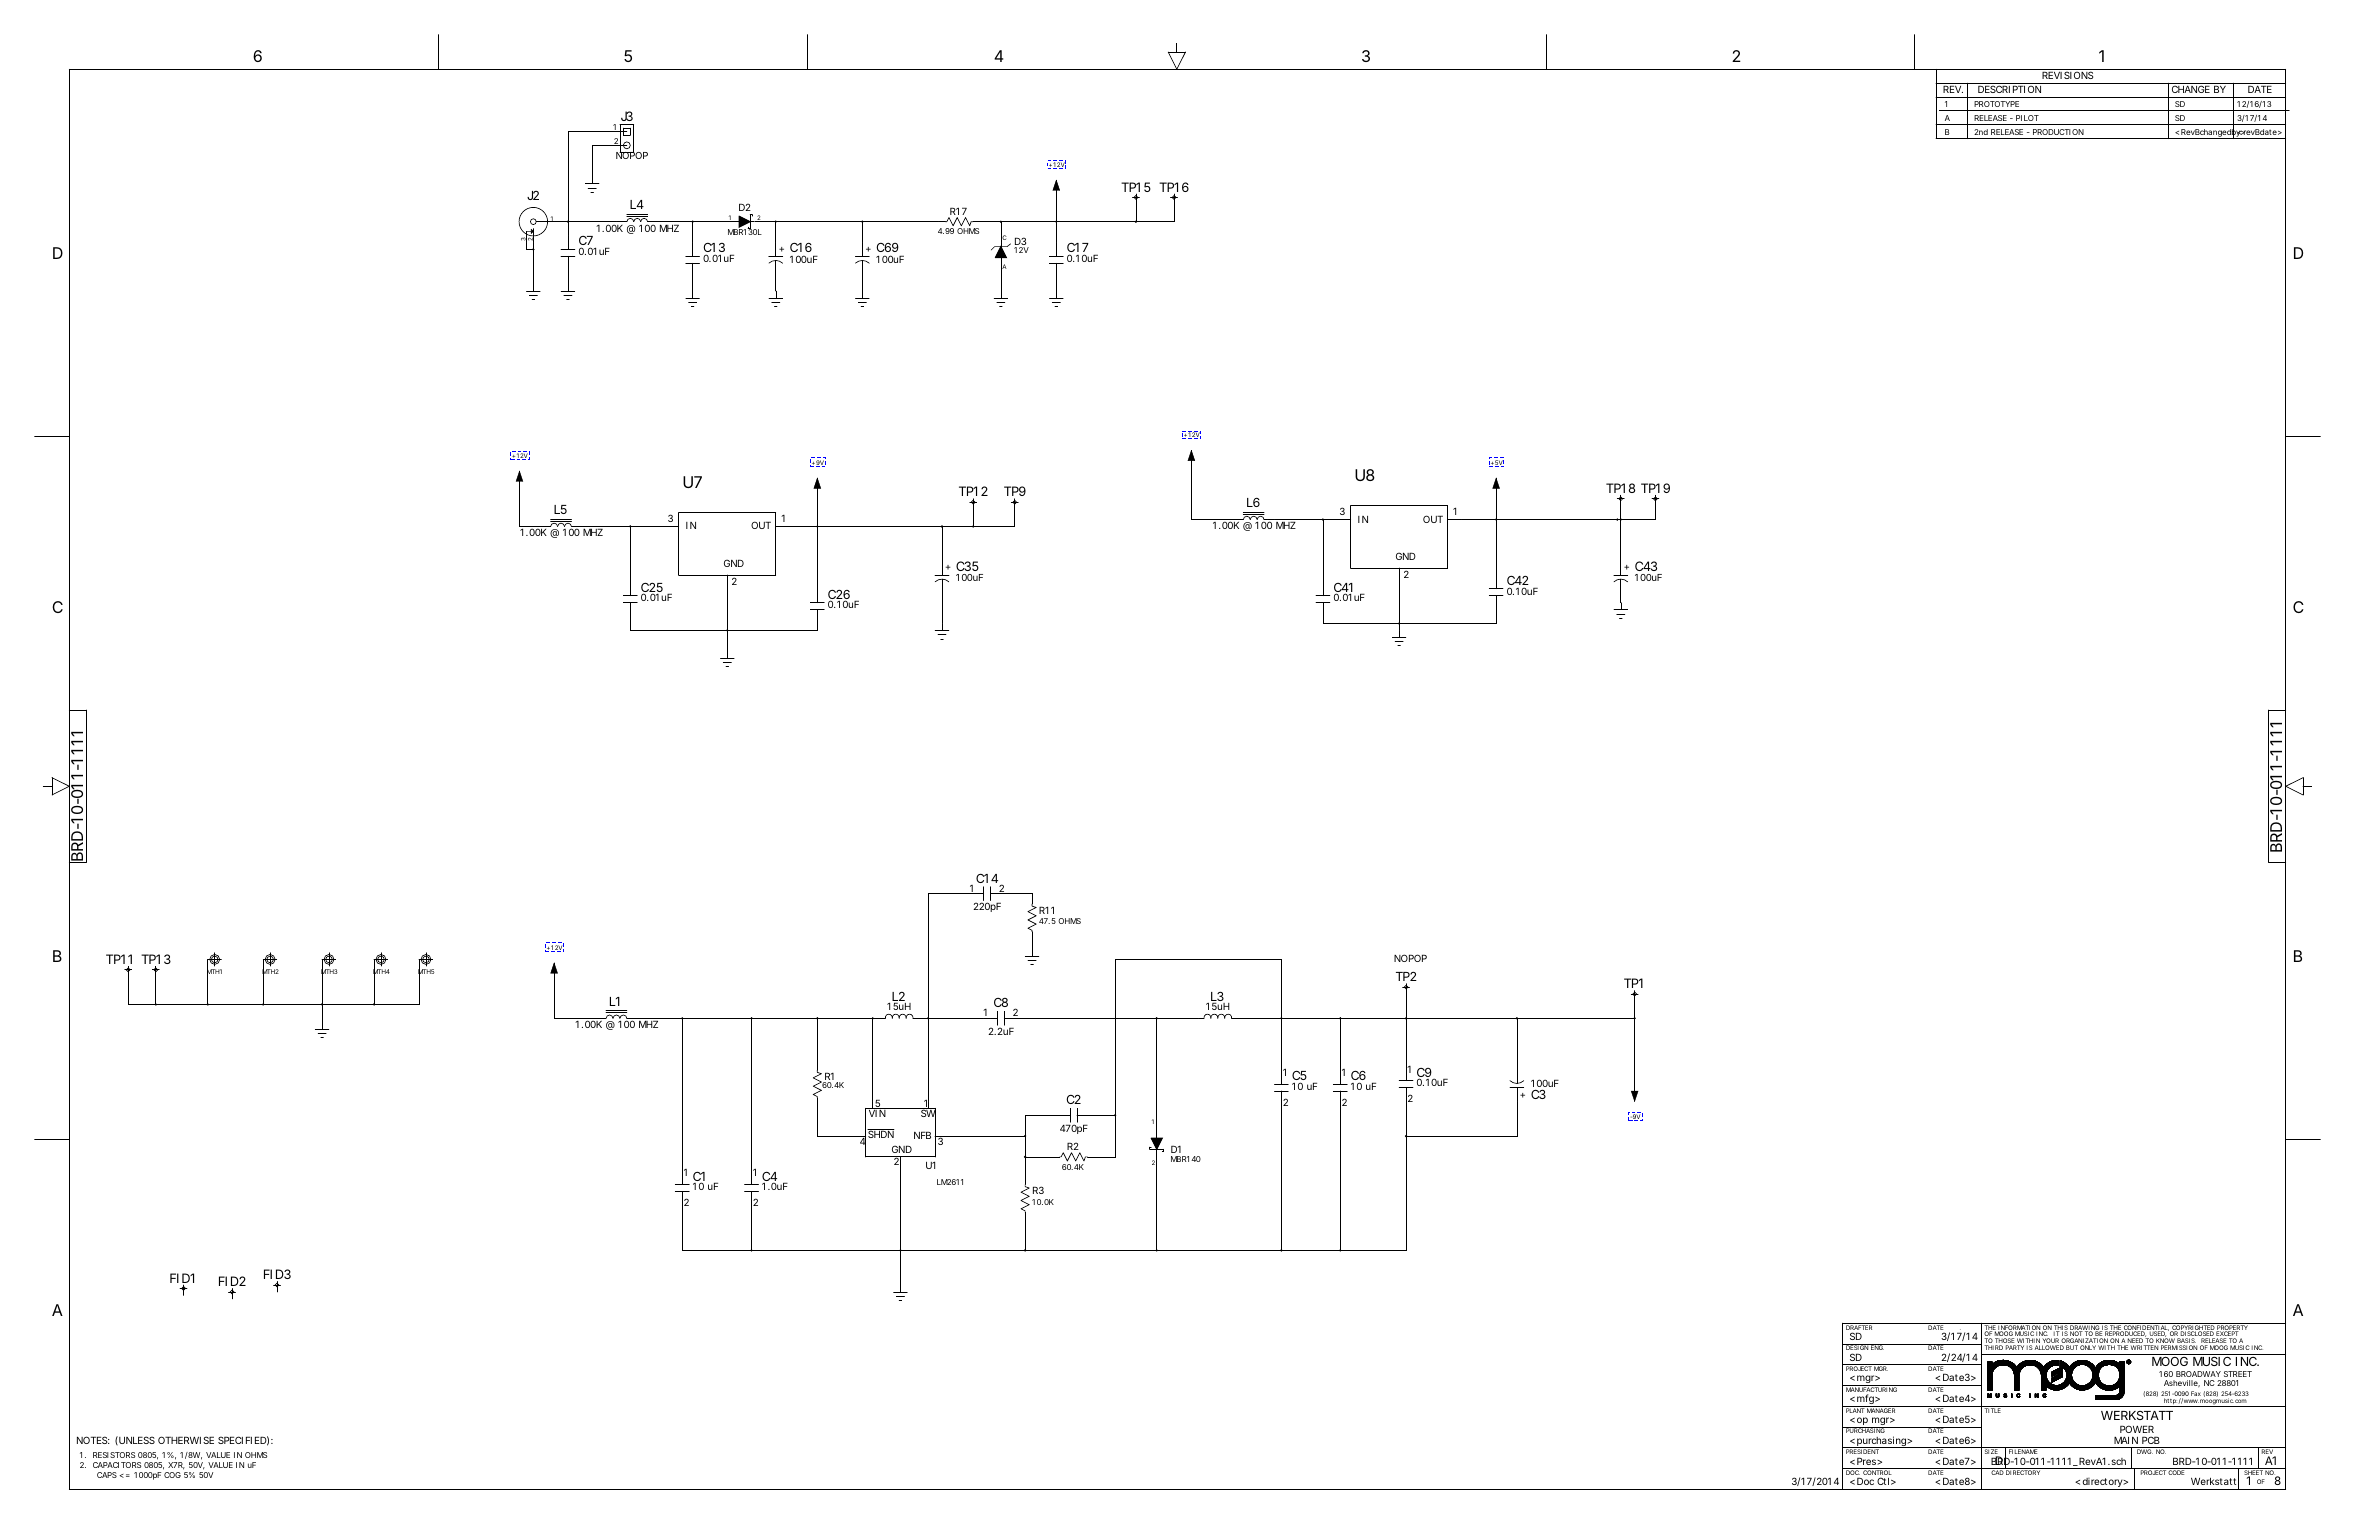  What do you see at coordinates (2058, 132) in the screenshot?
I see `PRODUCTION` at bounding box center [2058, 132].
